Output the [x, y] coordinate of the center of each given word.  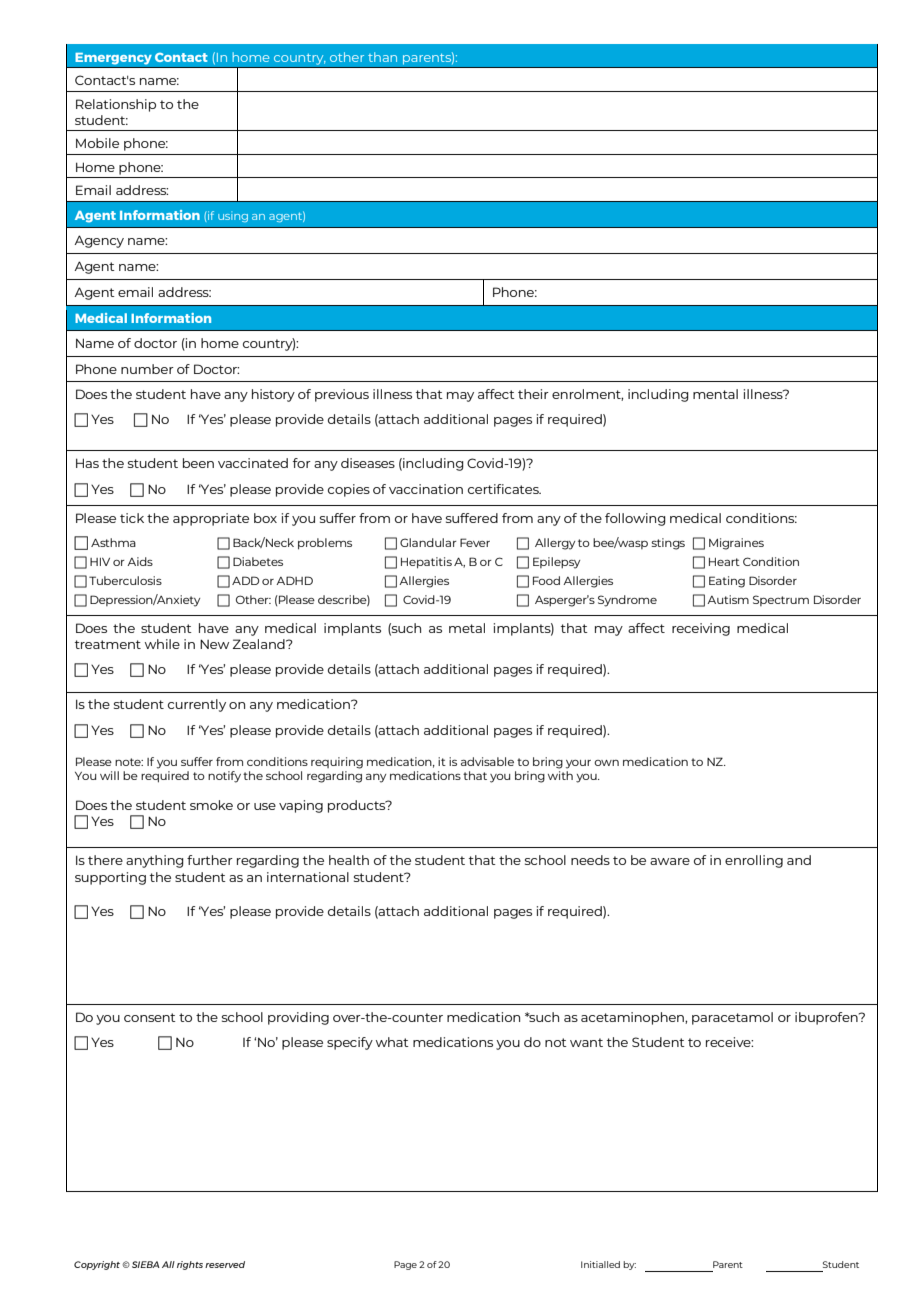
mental [715, 394]
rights [190, 1265]
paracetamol [732, 1018]
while [162, 644]
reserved [225, 1264]
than [382, 57]
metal [467, 628]
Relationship [116, 105]
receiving [701, 629]
